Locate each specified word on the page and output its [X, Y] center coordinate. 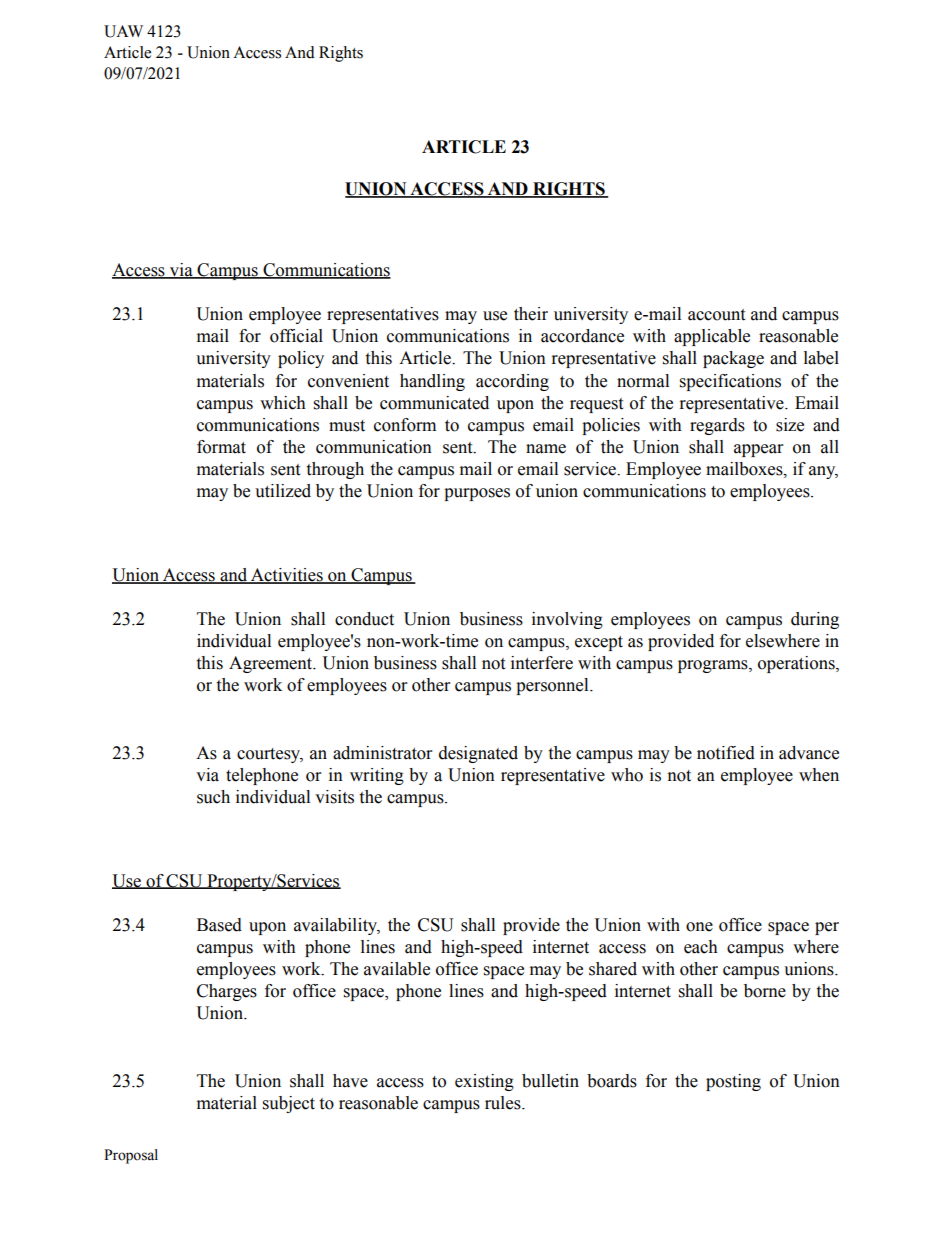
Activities [287, 575]
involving [567, 620]
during [815, 620]
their [531, 314]
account [716, 315]
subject [289, 1104]
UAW [123, 31]
